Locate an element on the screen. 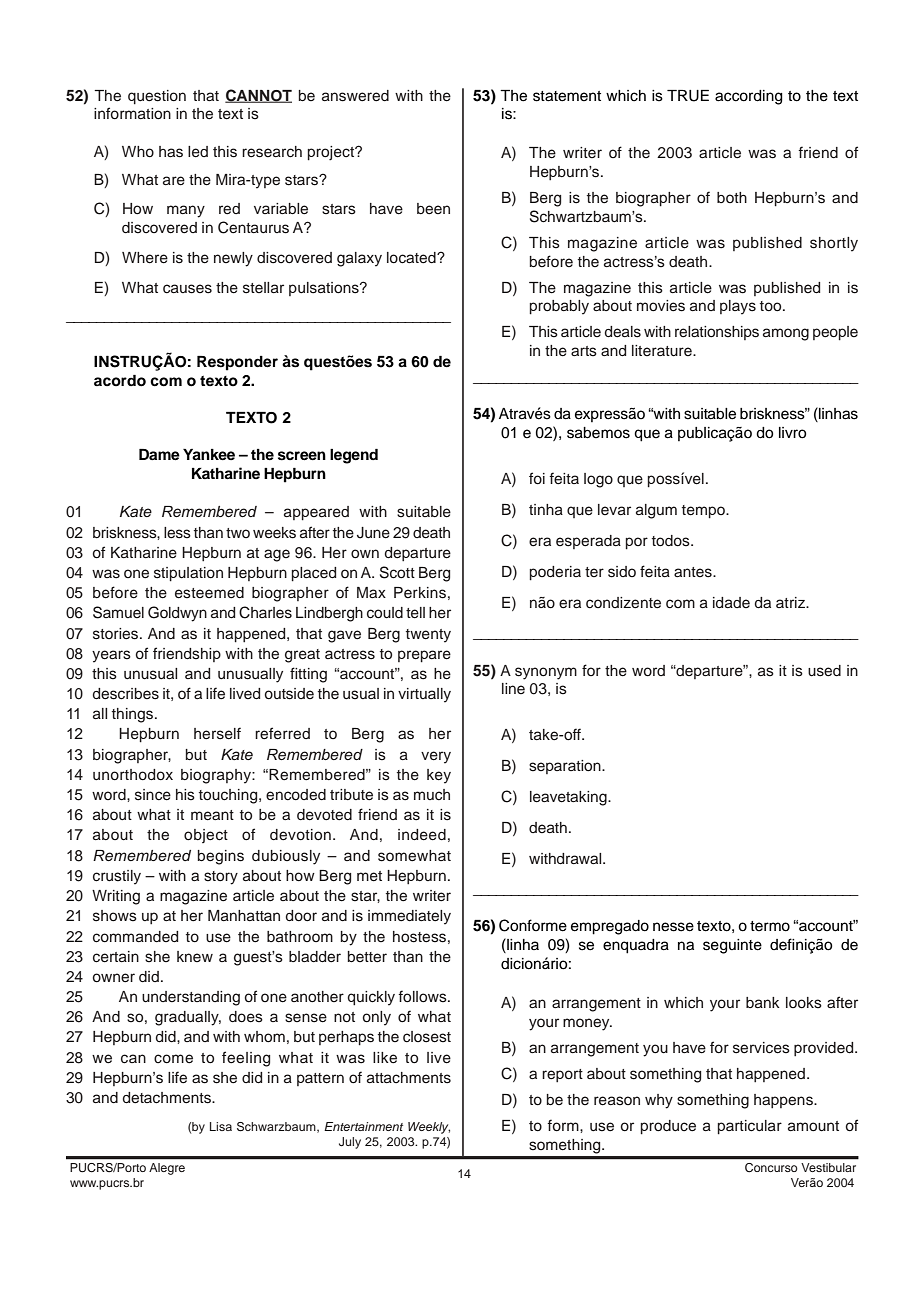  foi is located at coordinates (537, 478).
